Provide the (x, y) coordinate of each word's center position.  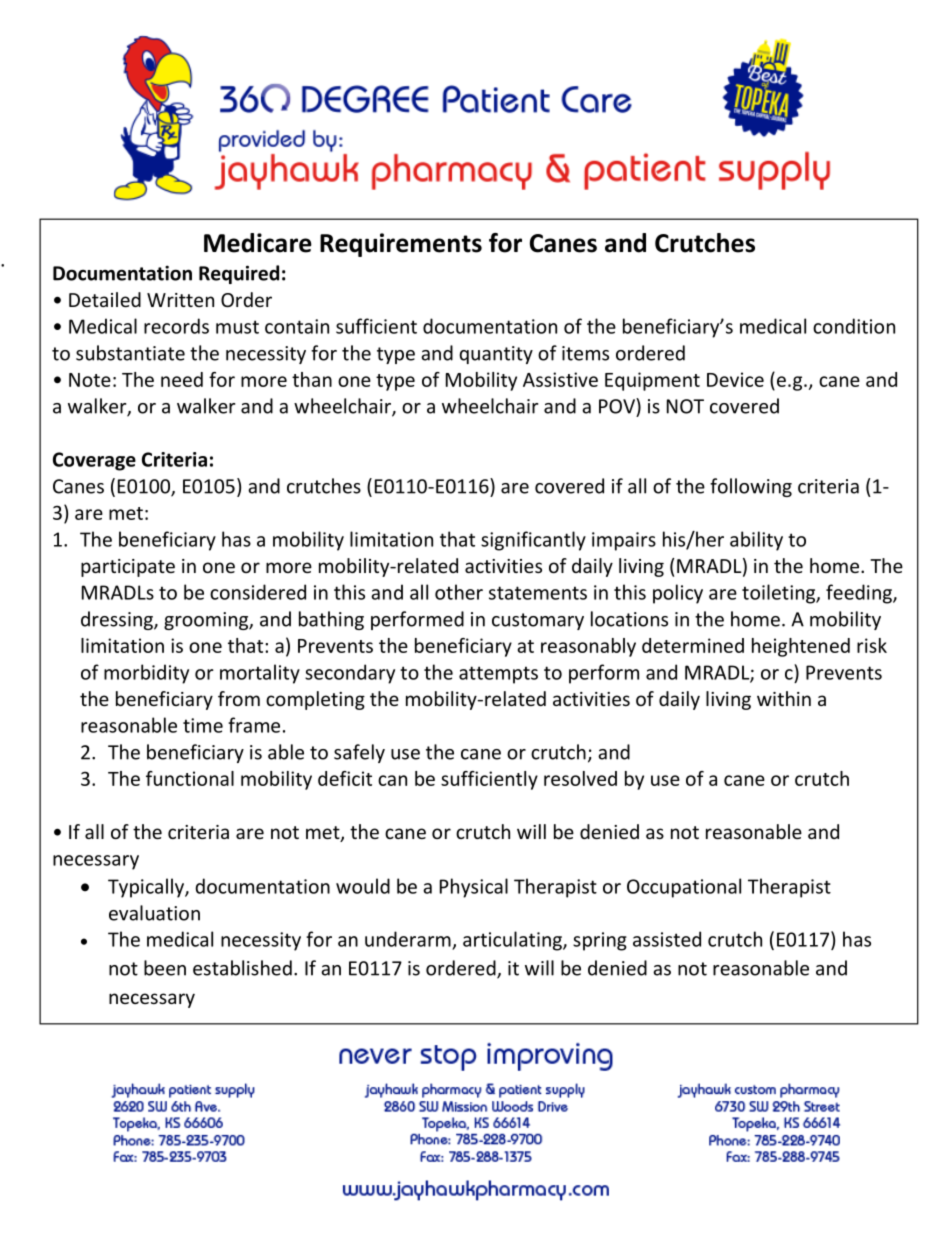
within (784, 698)
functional (190, 778)
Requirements (401, 245)
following (751, 487)
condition (854, 326)
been (165, 968)
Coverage (94, 461)
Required (239, 274)
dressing (118, 620)
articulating (513, 941)
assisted (667, 939)
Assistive (560, 379)
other (459, 592)
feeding (860, 594)
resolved (580, 778)
